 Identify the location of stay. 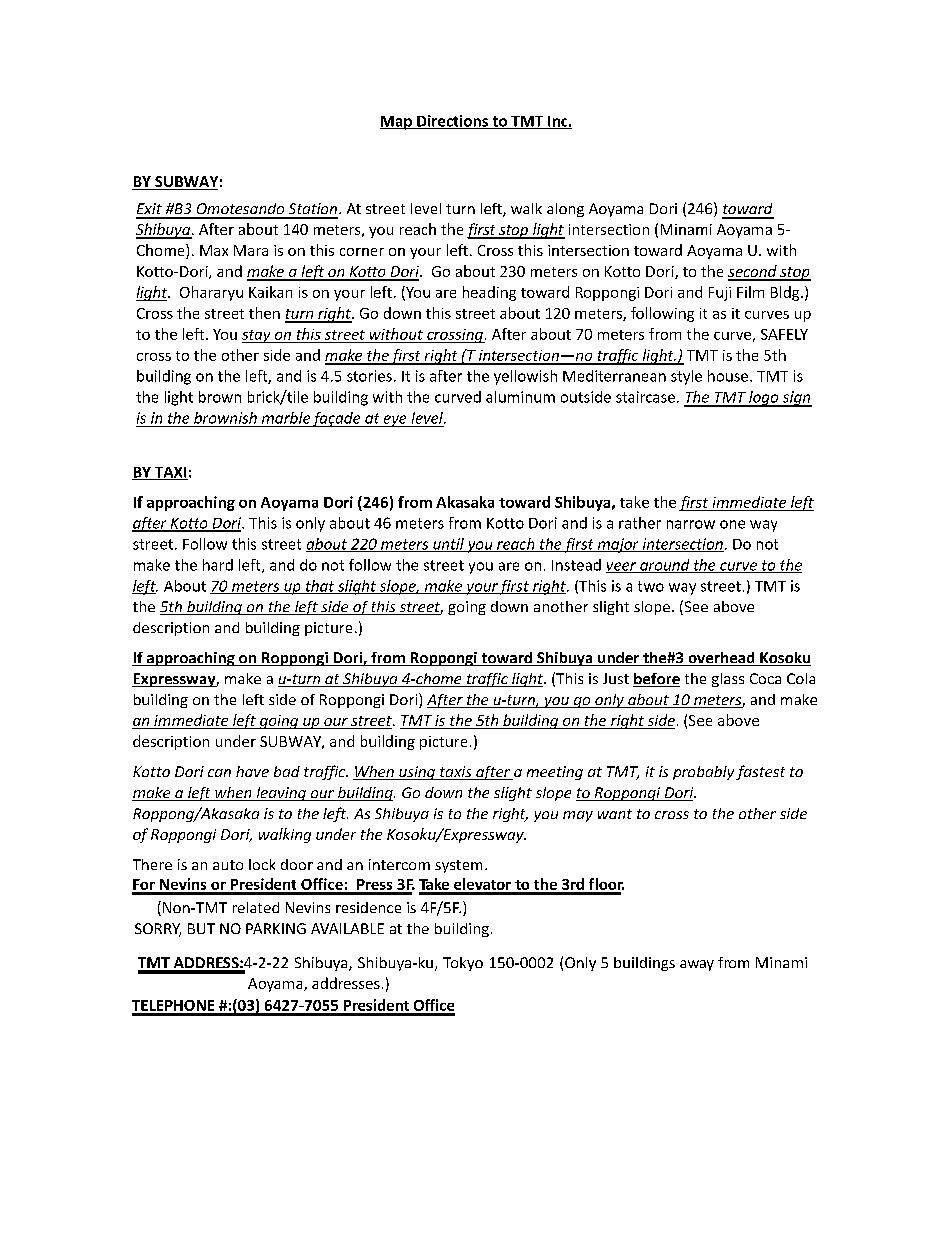
(257, 336).
